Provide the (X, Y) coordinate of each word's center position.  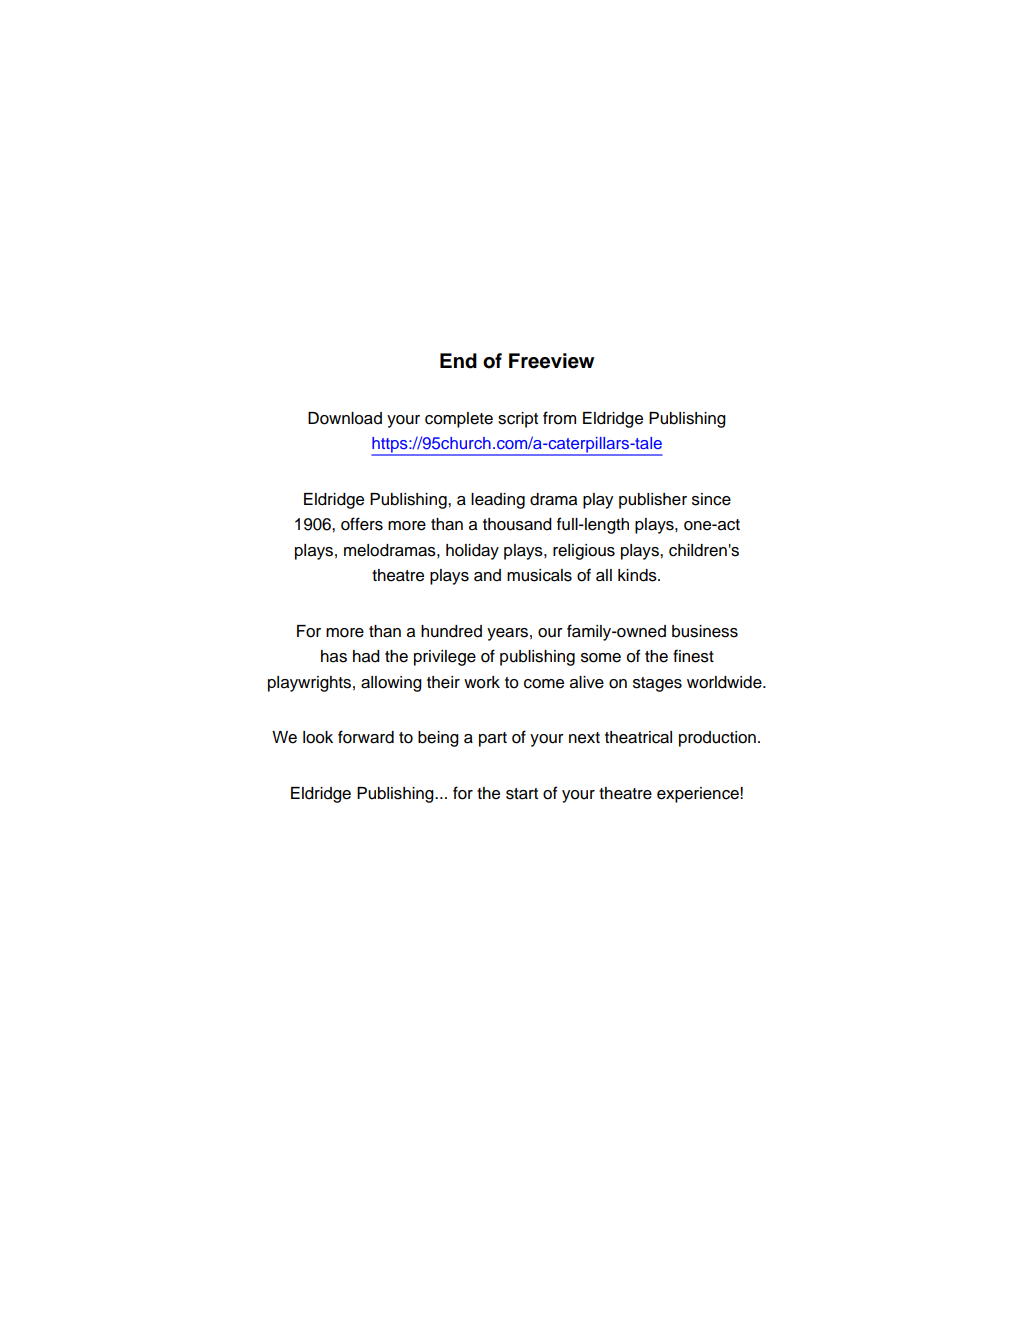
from (559, 418)
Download (345, 418)
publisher (653, 501)
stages (657, 684)
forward (366, 737)
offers (362, 524)
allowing (391, 684)
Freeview (551, 361)
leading (498, 501)
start (522, 794)
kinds (638, 575)
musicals (539, 575)
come (544, 684)
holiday (472, 552)
